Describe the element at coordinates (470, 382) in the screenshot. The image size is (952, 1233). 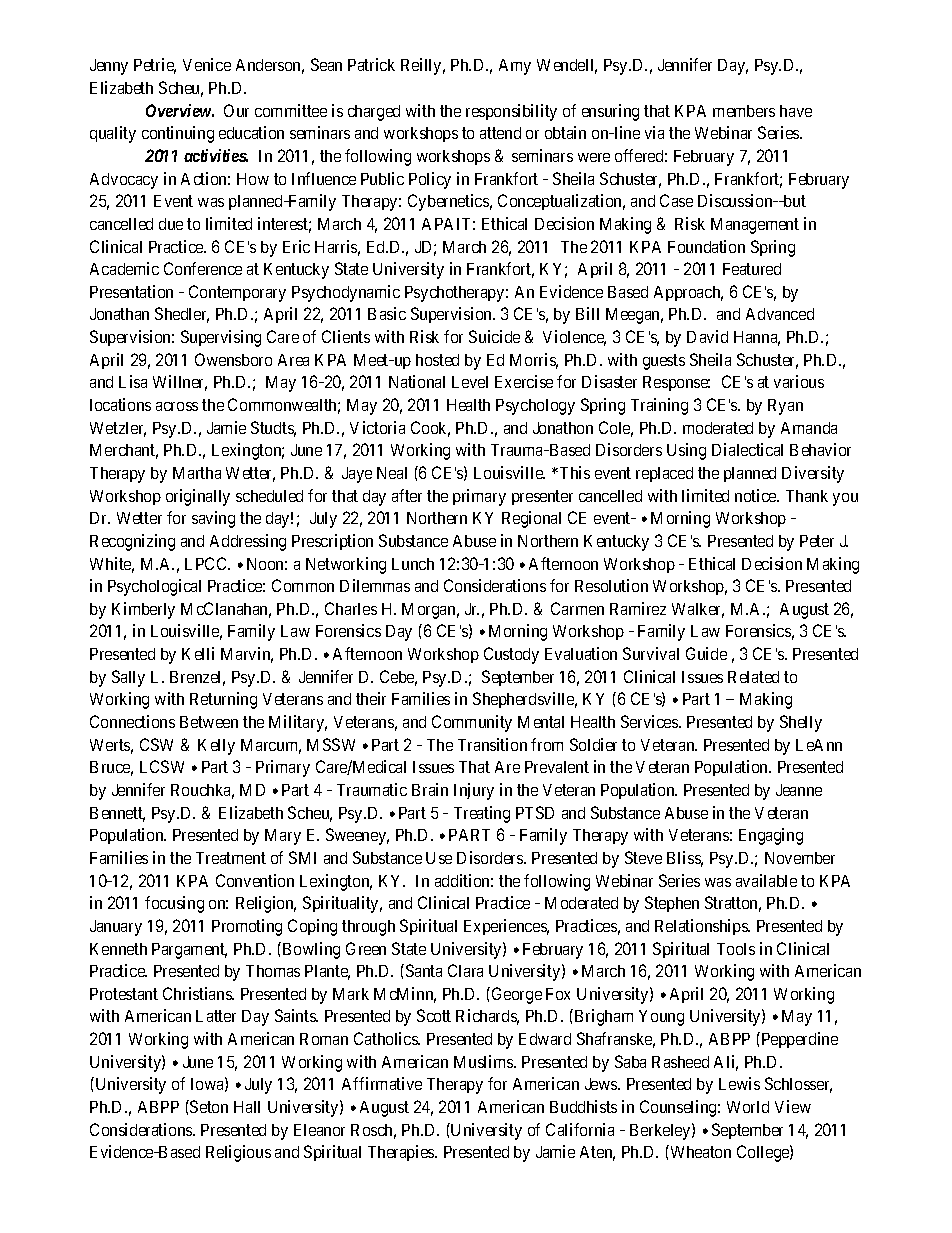
I see `Level` at that location.
